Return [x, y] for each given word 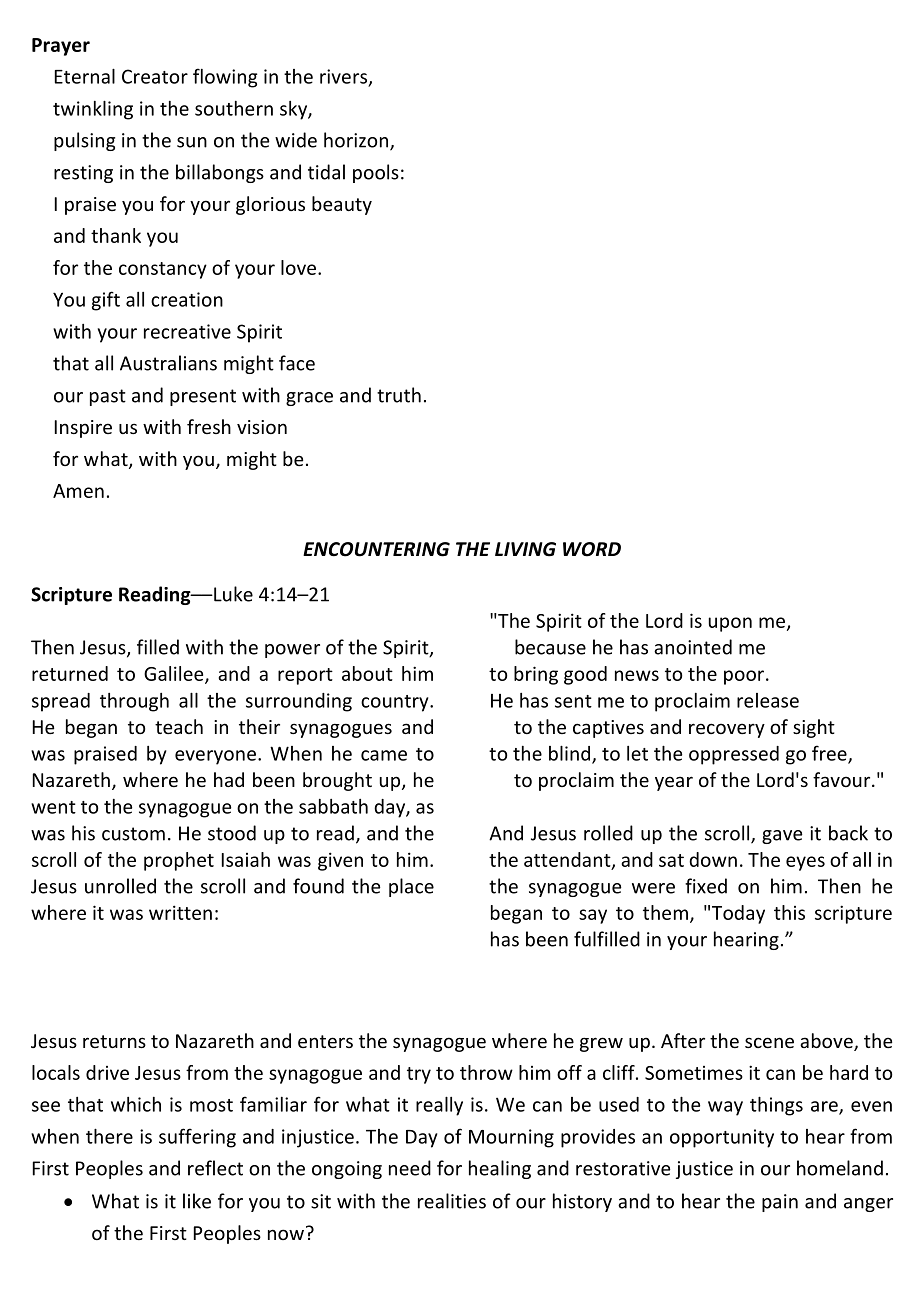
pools [376, 173]
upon [730, 624]
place [411, 887]
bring [536, 675]
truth [399, 395]
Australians [168, 363]
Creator [155, 76]
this [789, 912]
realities [452, 1201]
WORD [592, 549]
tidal [326, 172]
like [197, 1201]
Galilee [175, 674]
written [180, 912]
